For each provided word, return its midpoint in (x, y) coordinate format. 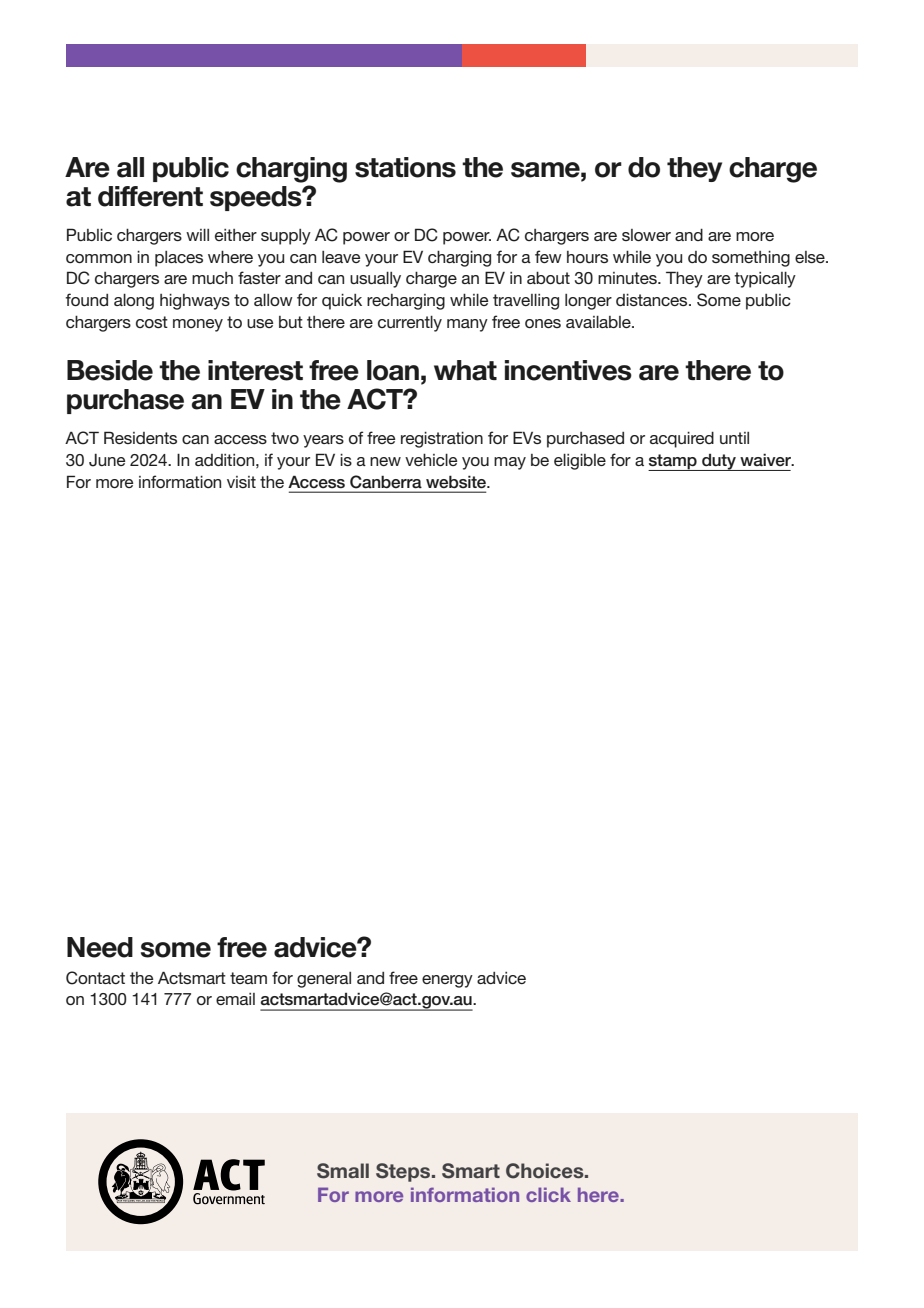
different (150, 196)
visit (241, 482)
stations (405, 167)
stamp (673, 462)
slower (646, 235)
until (734, 438)
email (235, 999)
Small (343, 1171)
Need (100, 947)
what (465, 370)
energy (447, 981)
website (457, 482)
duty (719, 462)
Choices (546, 1171)
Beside (110, 370)
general (324, 980)
